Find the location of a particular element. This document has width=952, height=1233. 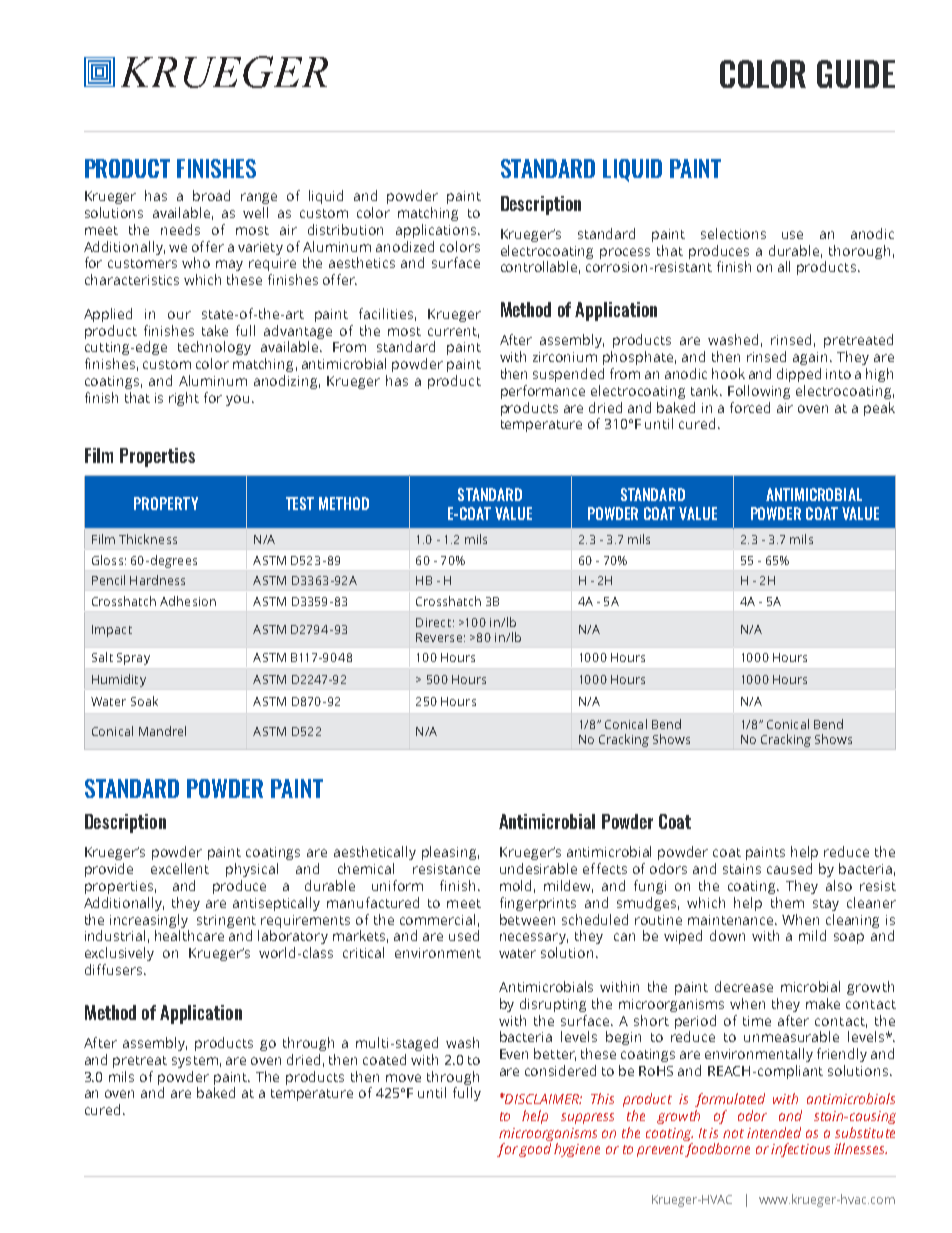

forced is located at coordinates (750, 407).
